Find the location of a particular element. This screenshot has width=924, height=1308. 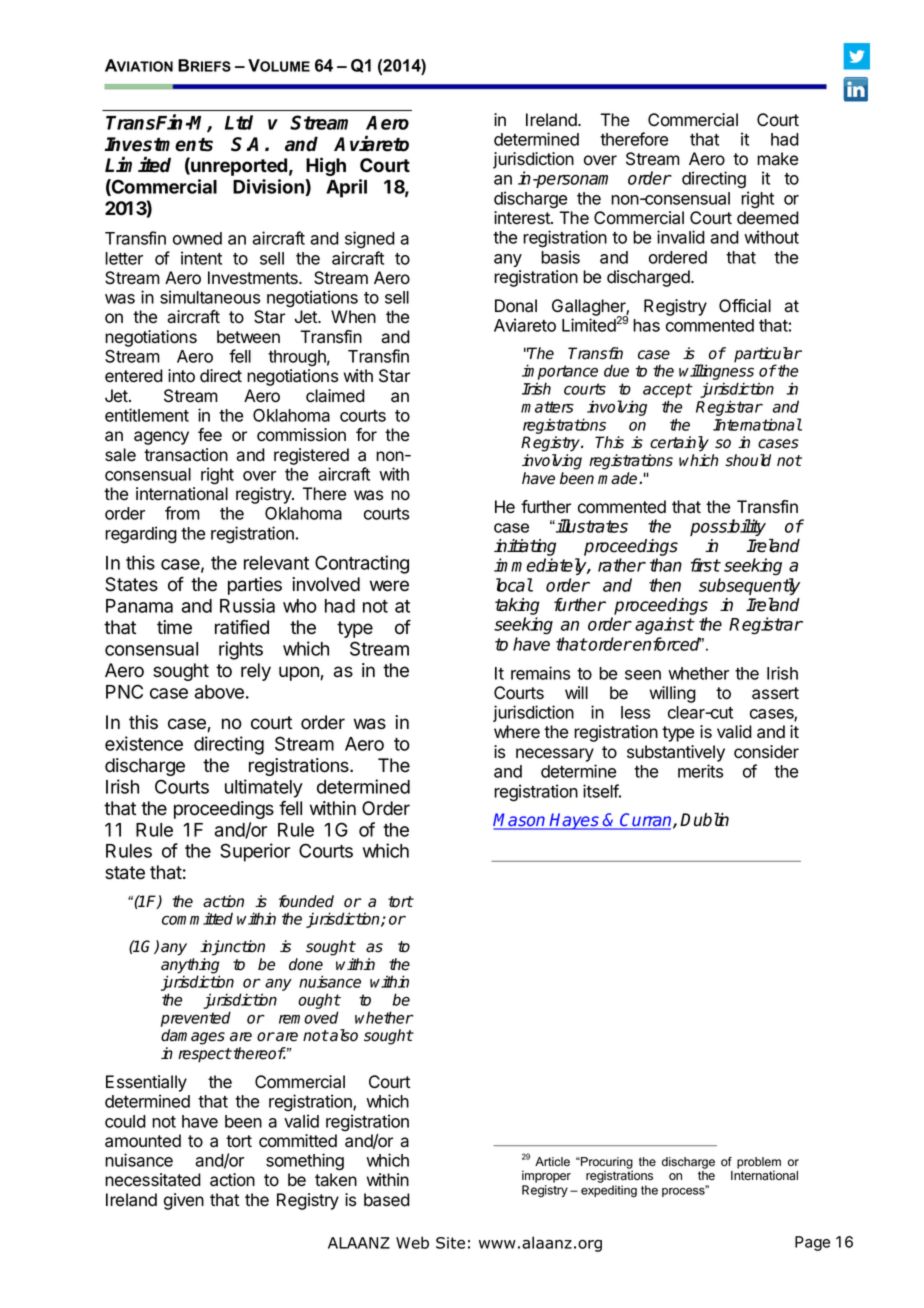

given is located at coordinates (184, 1201).
